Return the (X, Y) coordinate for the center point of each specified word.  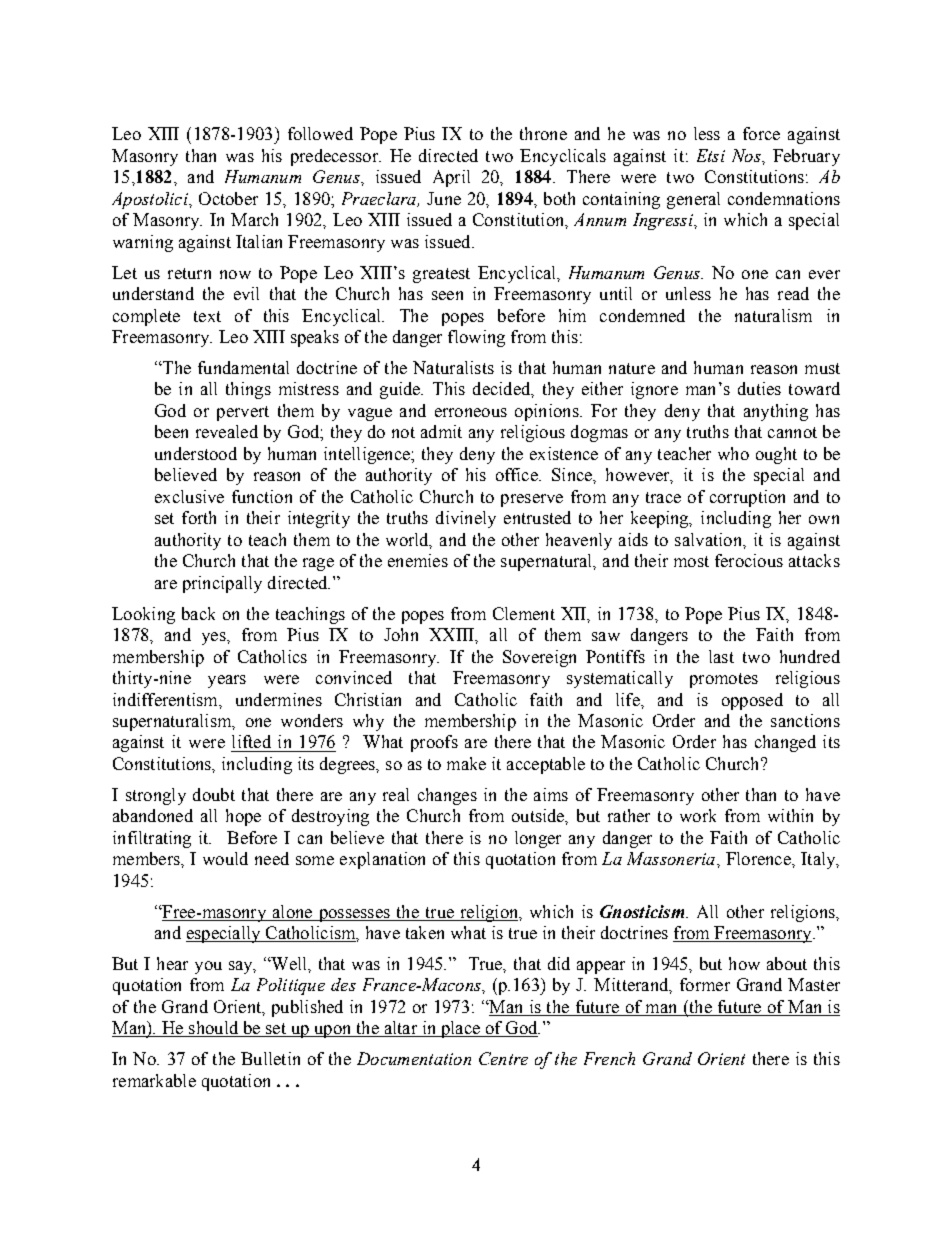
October (228, 198)
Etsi (711, 155)
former (705, 984)
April (451, 178)
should (214, 1029)
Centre (503, 1058)
